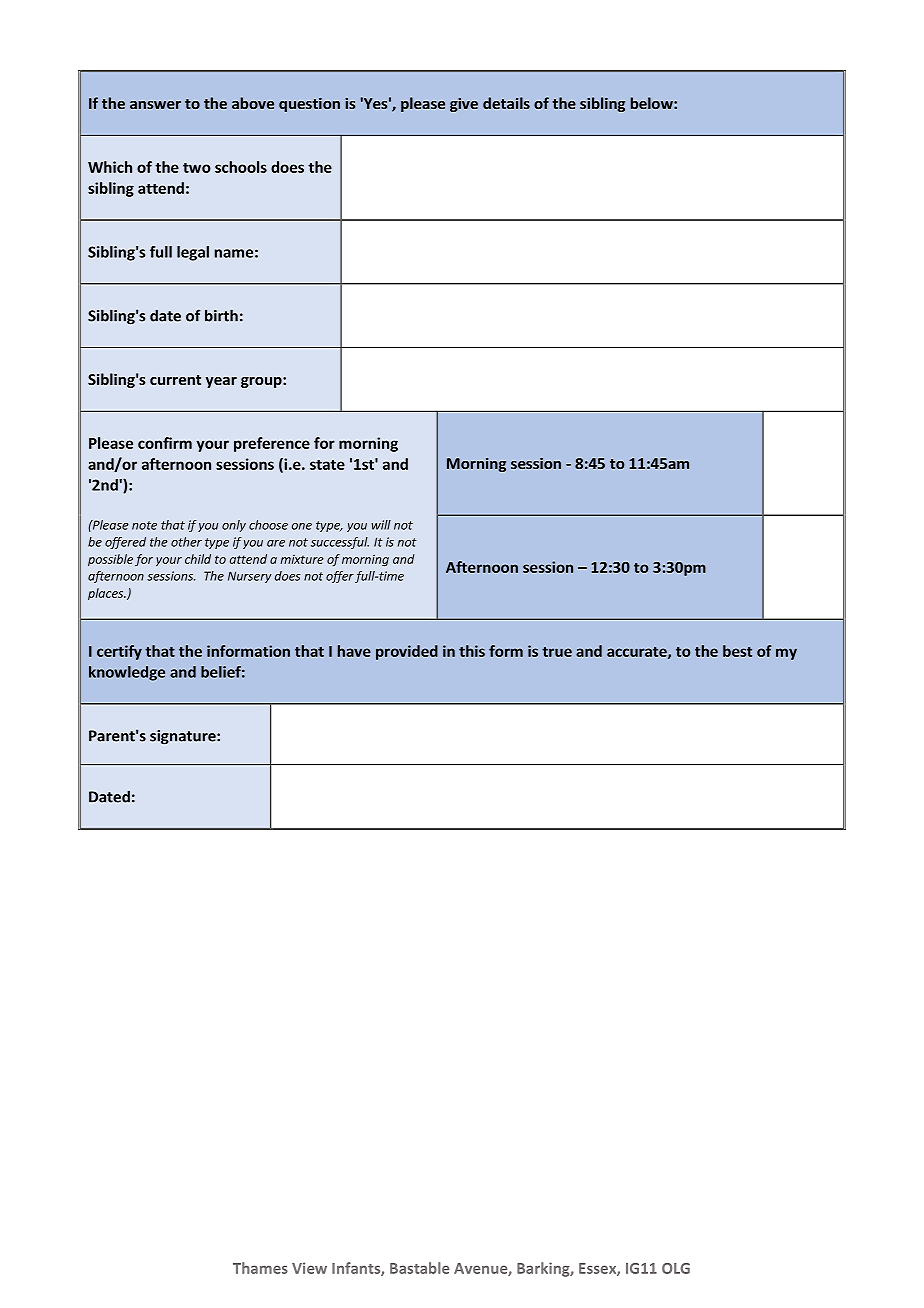  I want to click on two, so click(197, 168).
